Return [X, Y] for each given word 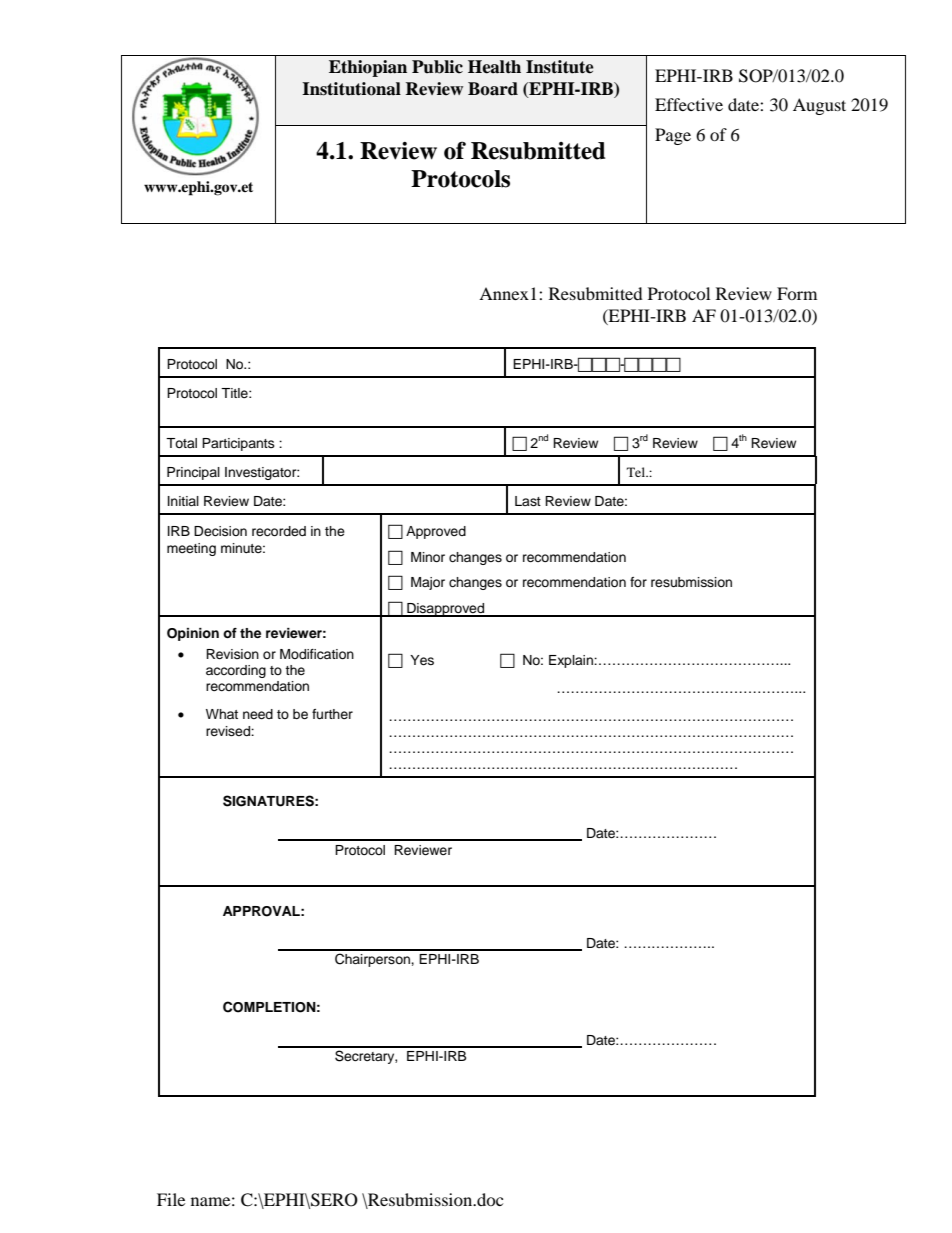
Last [528, 501]
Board [493, 89]
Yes [422, 660]
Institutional [351, 89]
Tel [637, 472]
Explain [572, 661]
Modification [317, 654]
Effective [689, 104]
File [171, 1199]
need [258, 714]
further [332, 714]
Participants [238, 444]
